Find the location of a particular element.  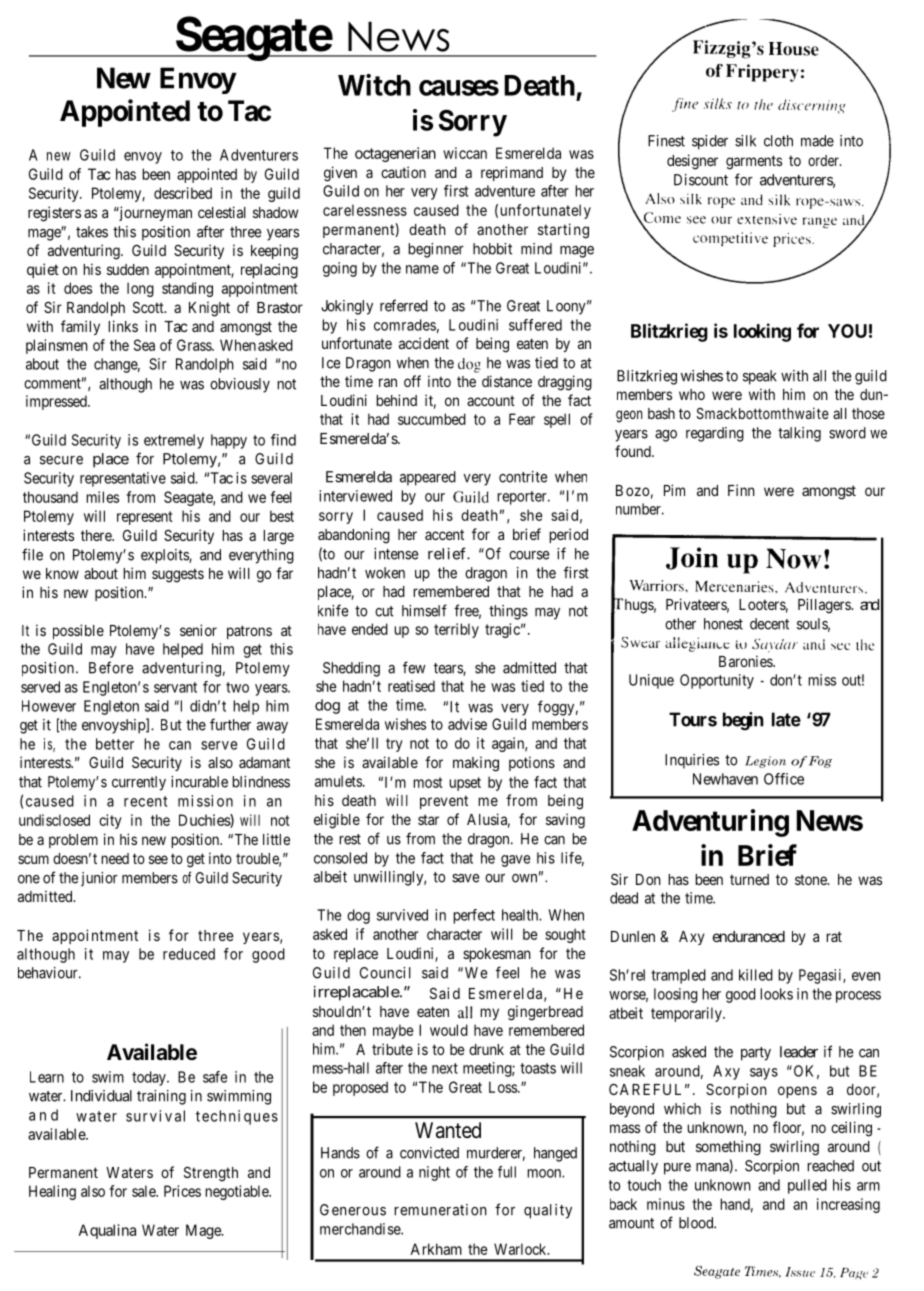

tears is located at coordinates (449, 669).
